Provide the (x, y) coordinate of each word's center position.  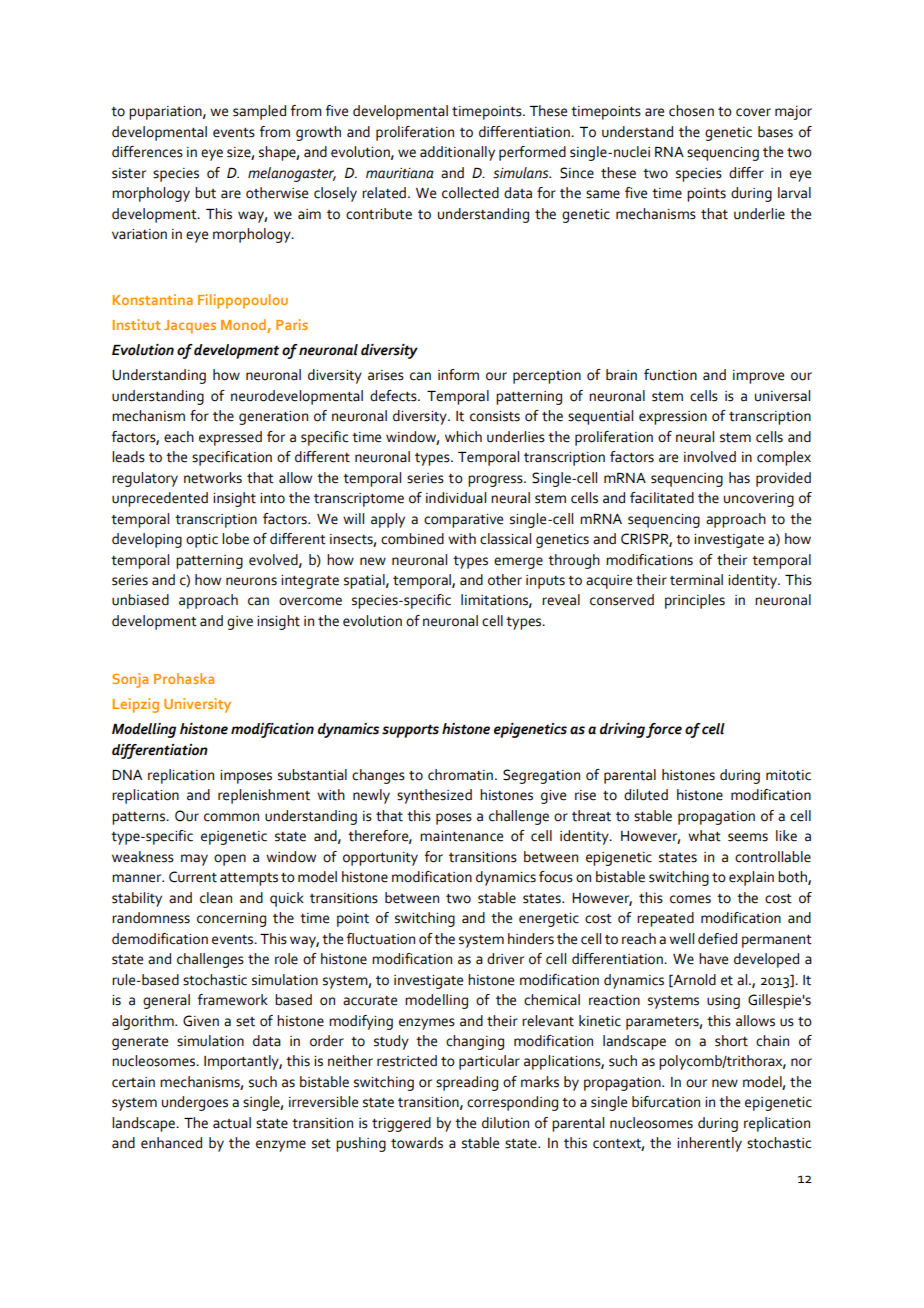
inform (458, 375)
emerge (518, 563)
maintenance (461, 836)
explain (751, 878)
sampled (259, 112)
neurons (251, 581)
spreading (467, 1083)
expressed (230, 438)
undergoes (195, 1103)
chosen (691, 111)
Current (193, 877)
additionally (457, 153)
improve (758, 377)
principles (695, 601)
